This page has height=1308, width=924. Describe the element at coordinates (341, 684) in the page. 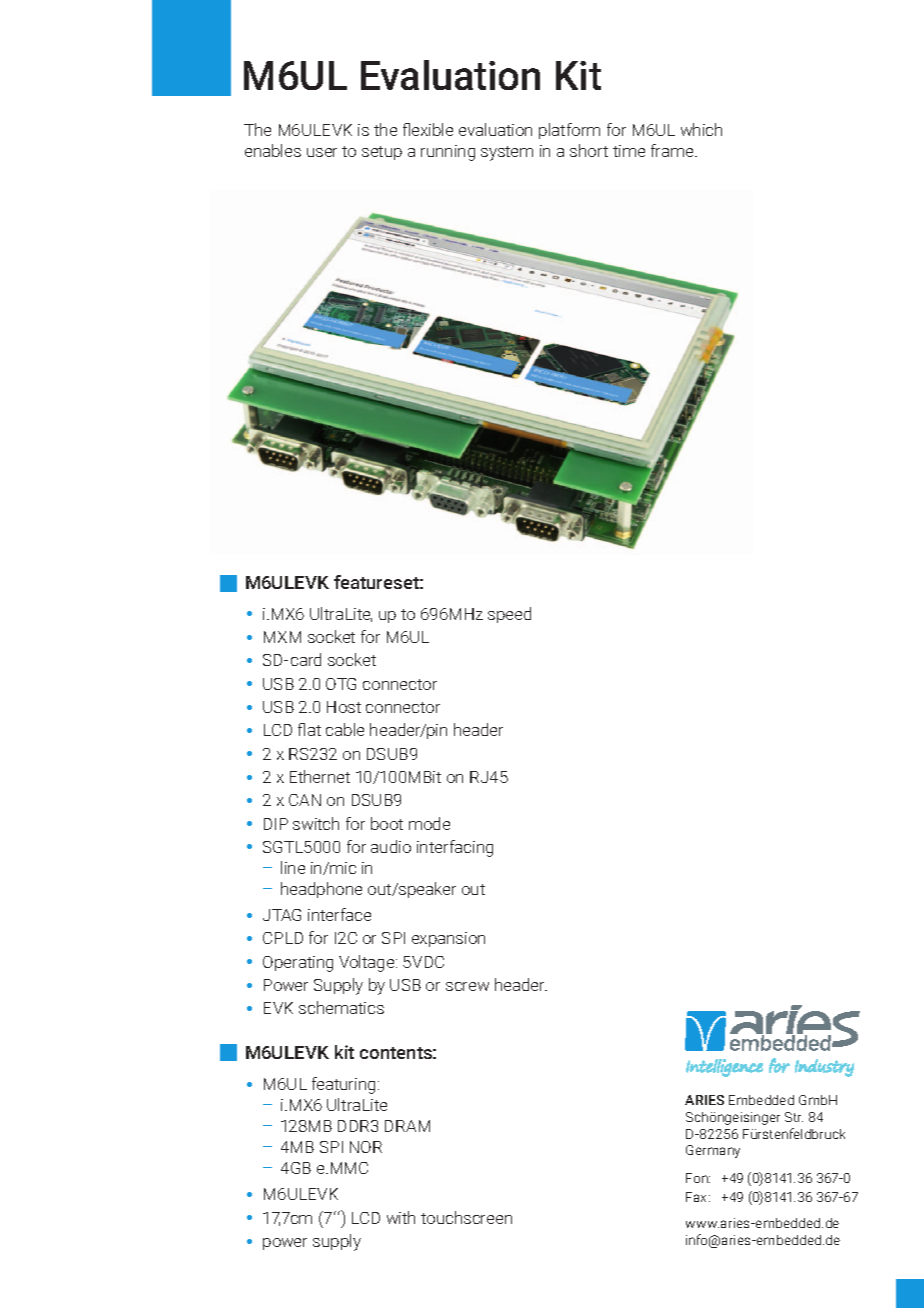

I see `OTG` at that location.
